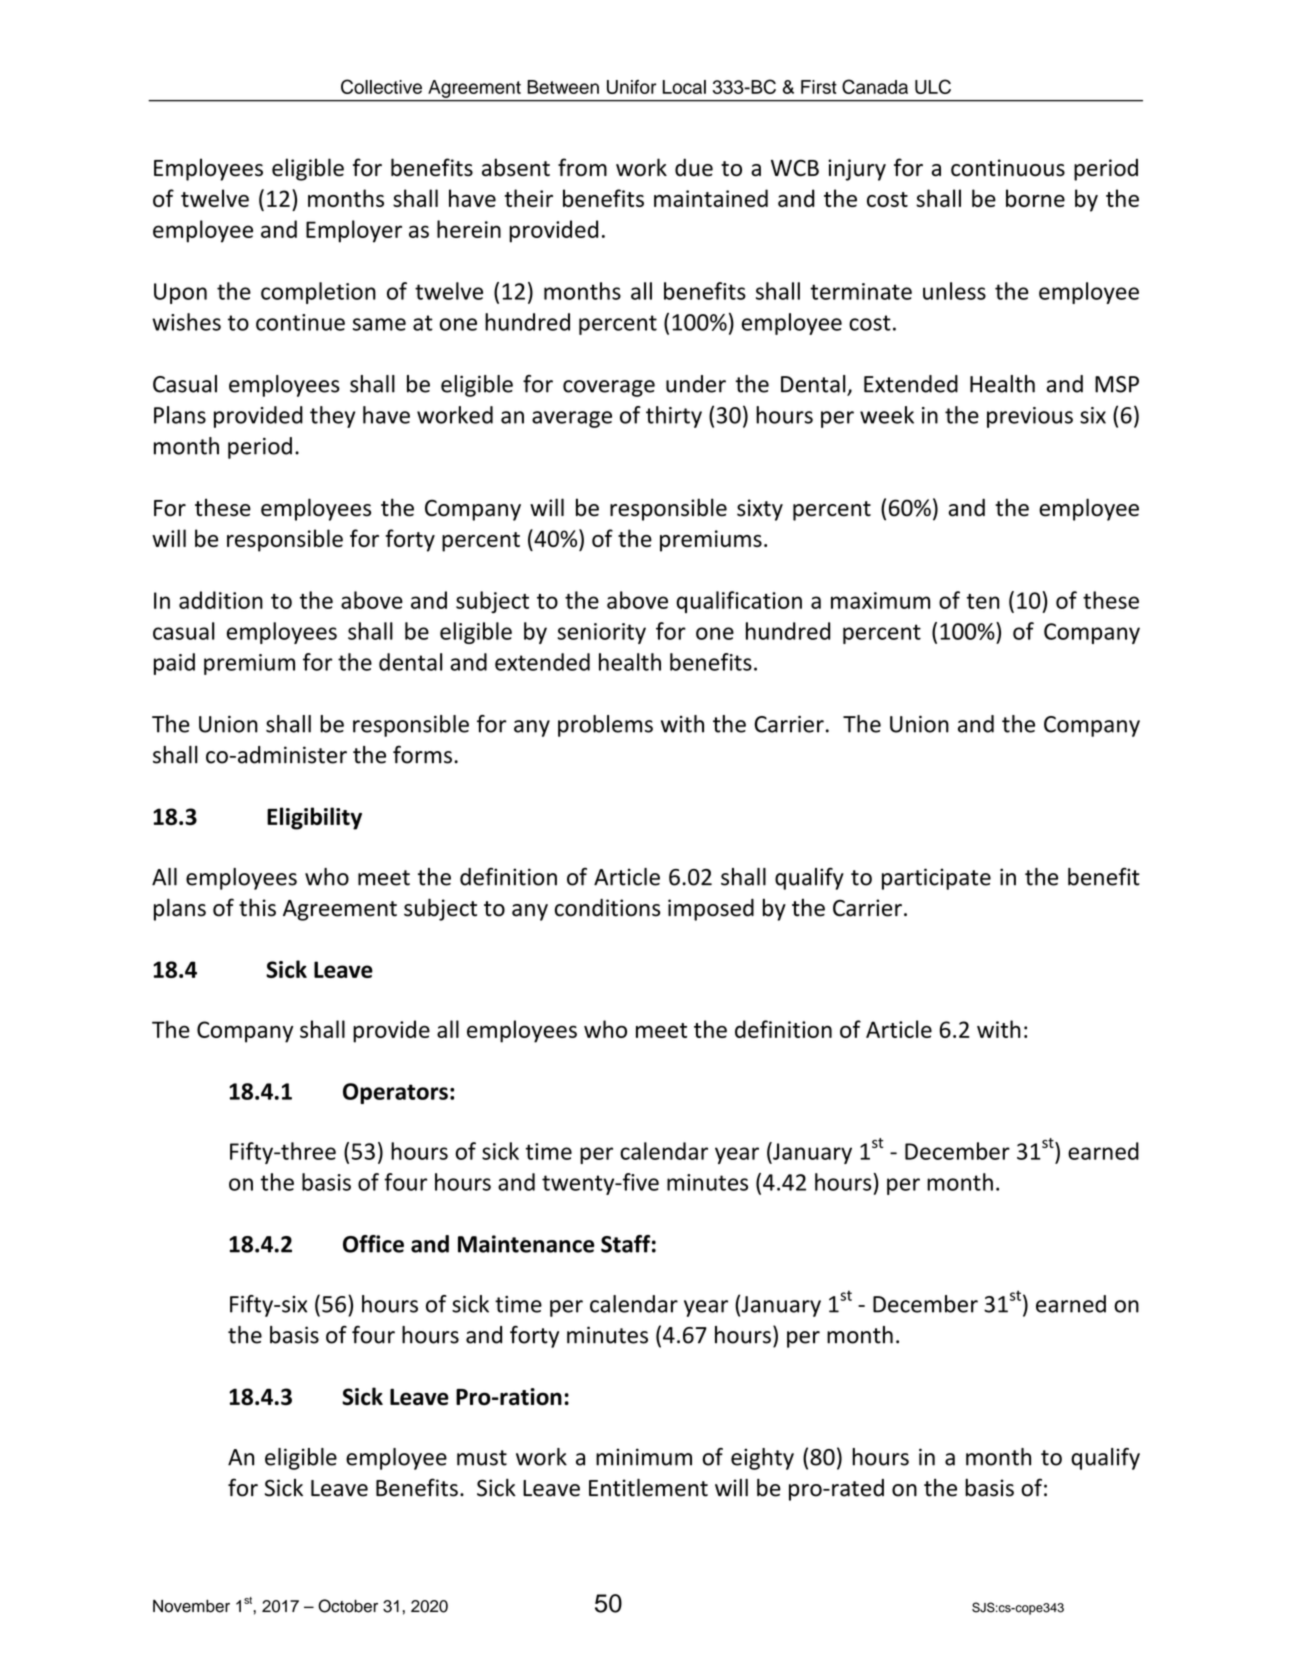 This screenshot has width=1292, height=1671. I want to click on conditions, so click(607, 908).
